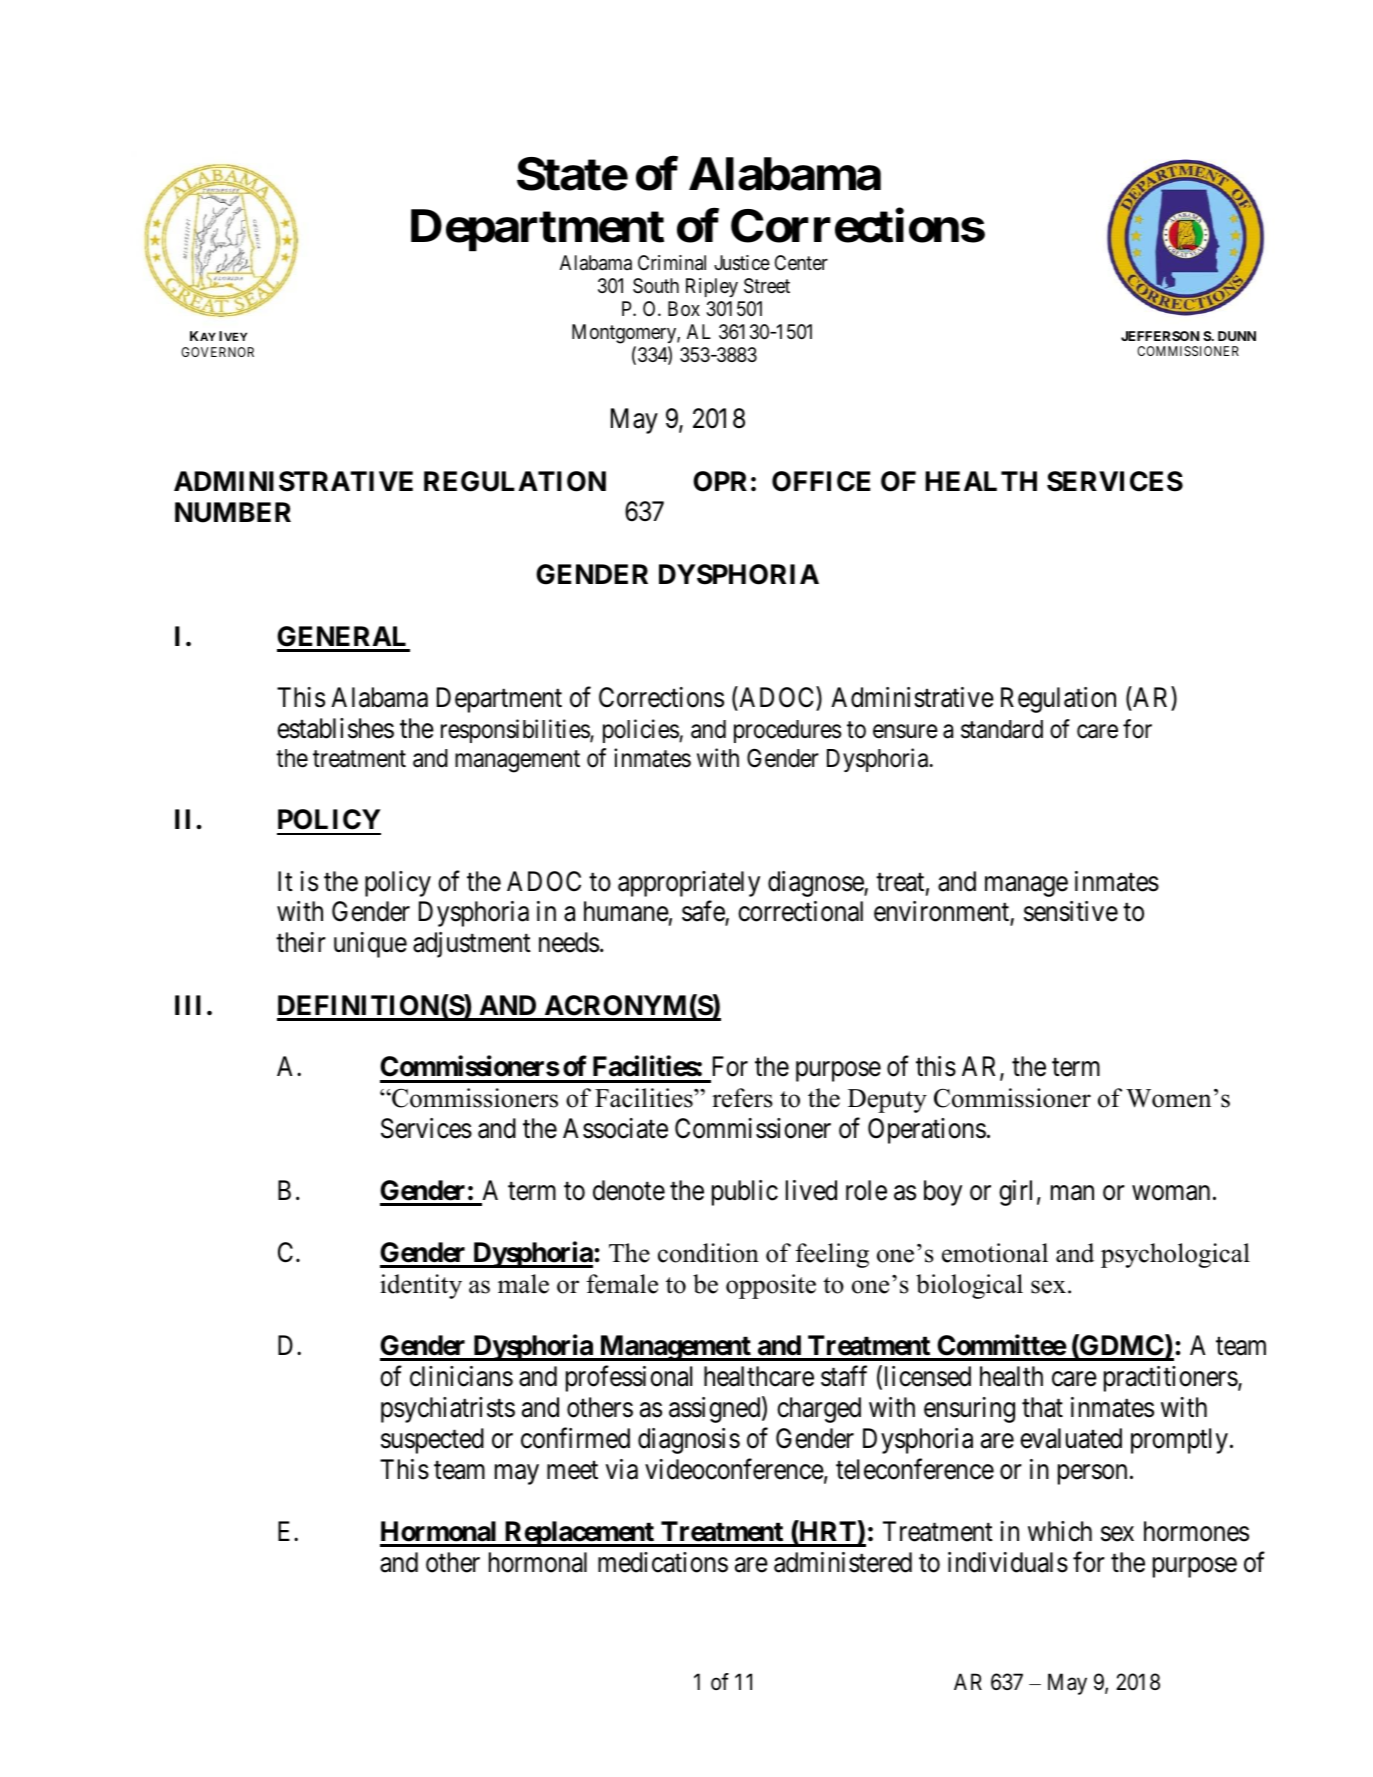  Describe the element at coordinates (432, 1441) in the document. I see `suspected` at that location.
